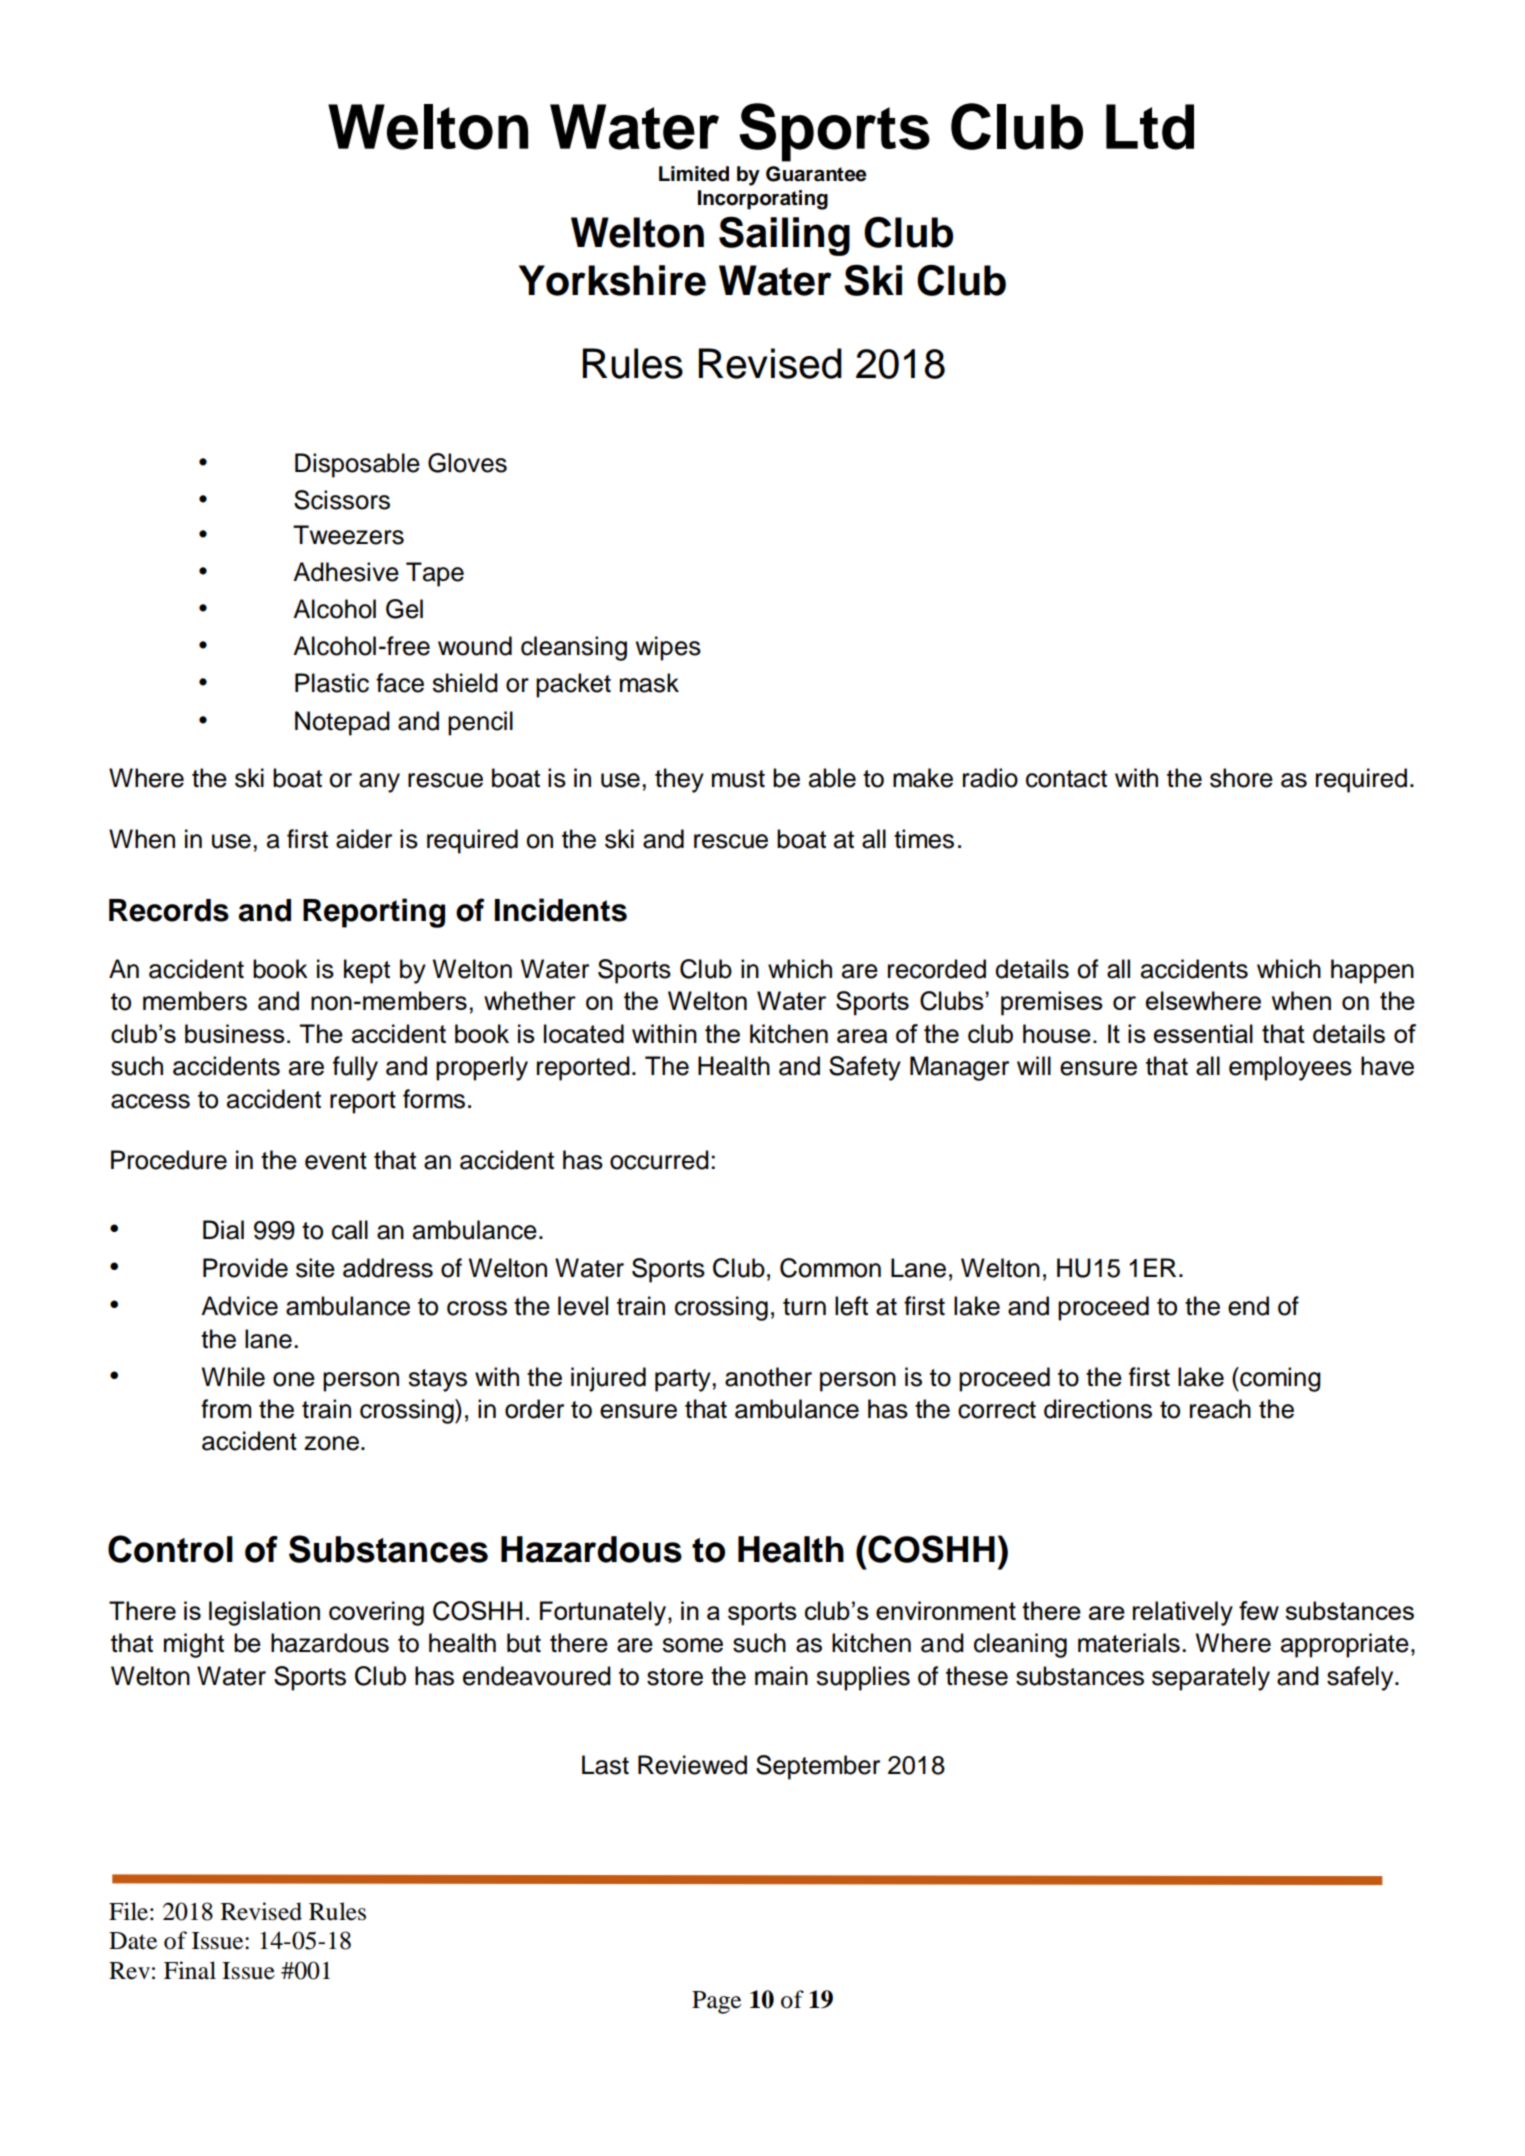 The height and width of the page is (2156, 1525). What do you see at coordinates (738, 779) in the page?
I see `must` at bounding box center [738, 779].
